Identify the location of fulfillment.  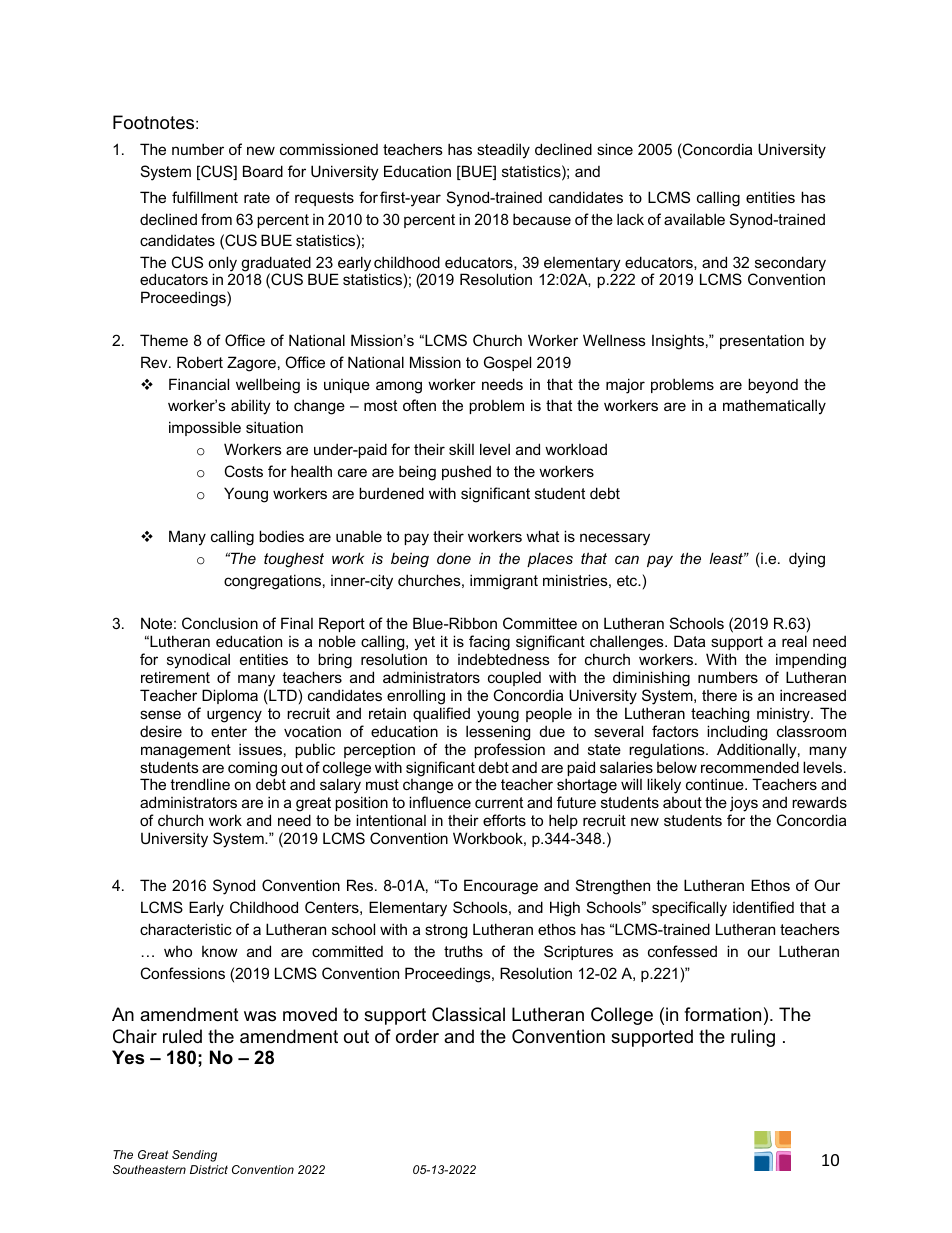
(205, 197).
